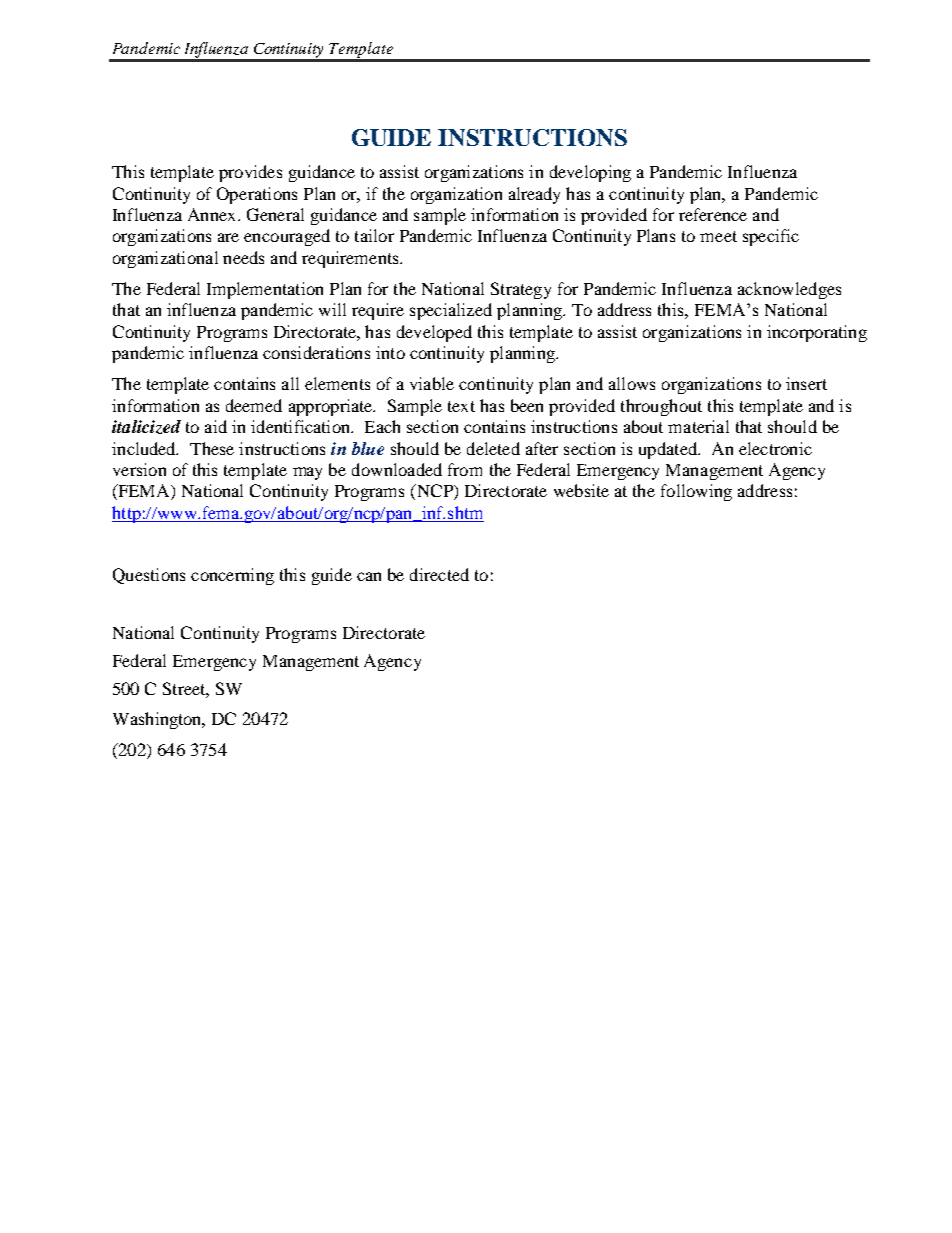  I want to click on Operations, so click(257, 195).
